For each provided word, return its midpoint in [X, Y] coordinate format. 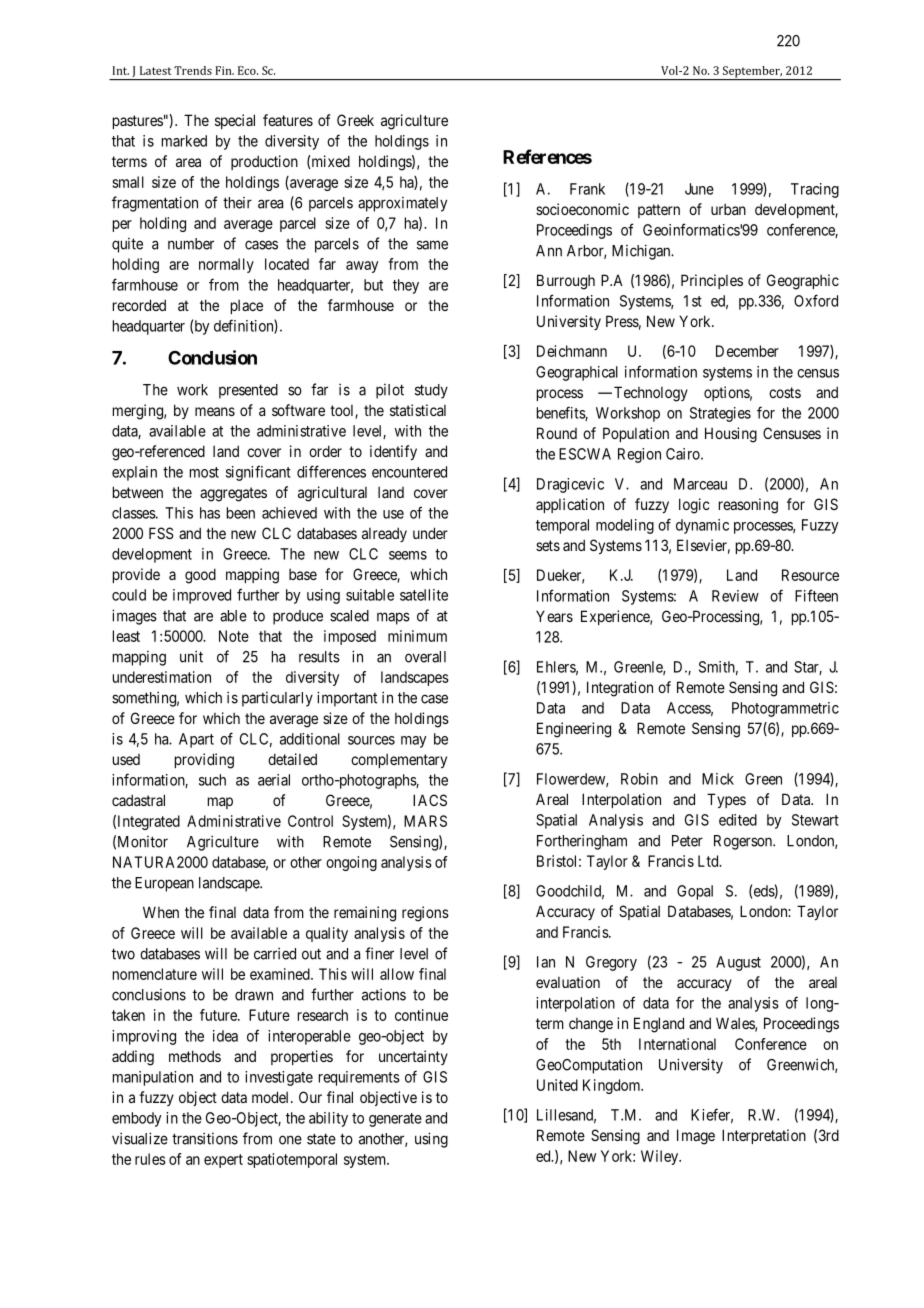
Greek [355, 120]
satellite [424, 595]
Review [735, 596]
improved [202, 596]
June [699, 189]
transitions [205, 1138]
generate [395, 1120]
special [235, 121]
